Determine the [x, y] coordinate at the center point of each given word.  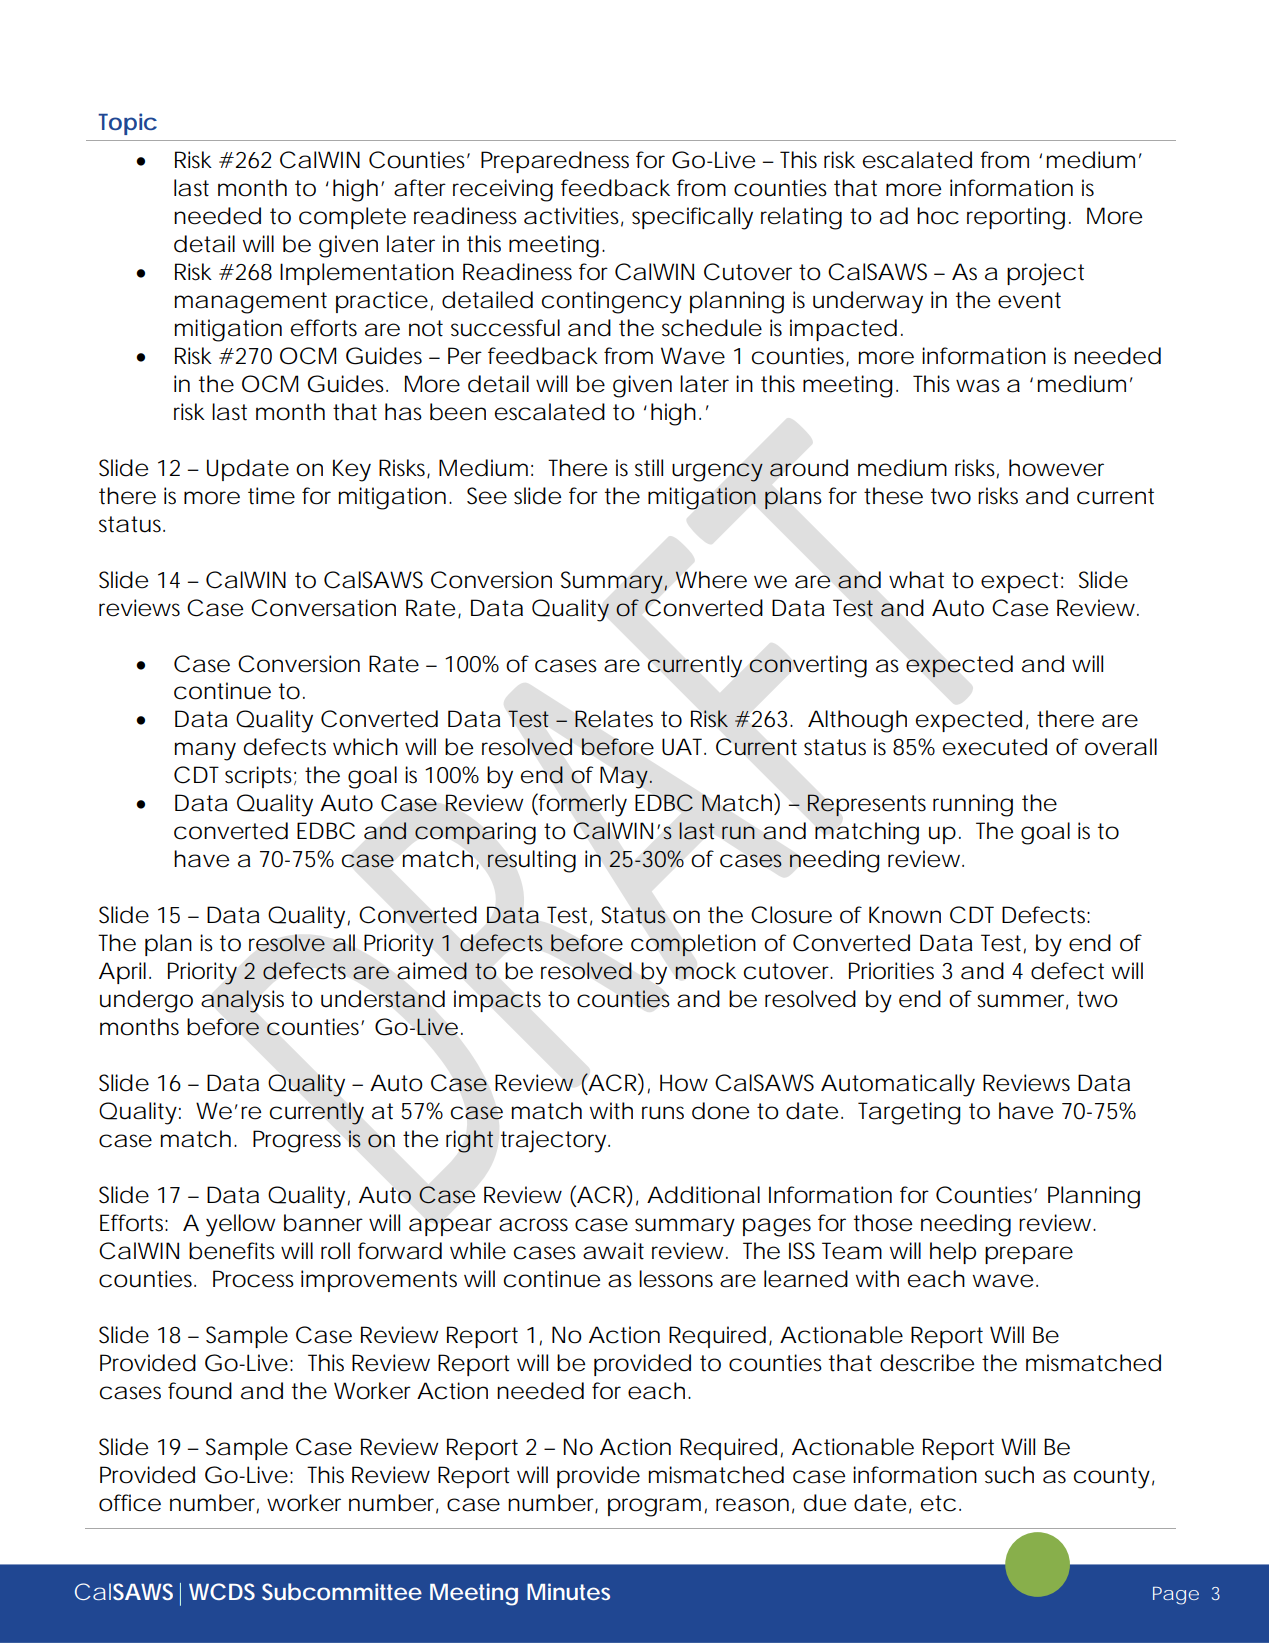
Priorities [891, 971]
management [251, 303]
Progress [297, 1141]
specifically [692, 218]
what [916, 580]
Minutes [568, 1591]
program [653, 1507]
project [1045, 274]
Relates [614, 719]
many [205, 751]
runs [663, 1113]
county [1112, 1478]
